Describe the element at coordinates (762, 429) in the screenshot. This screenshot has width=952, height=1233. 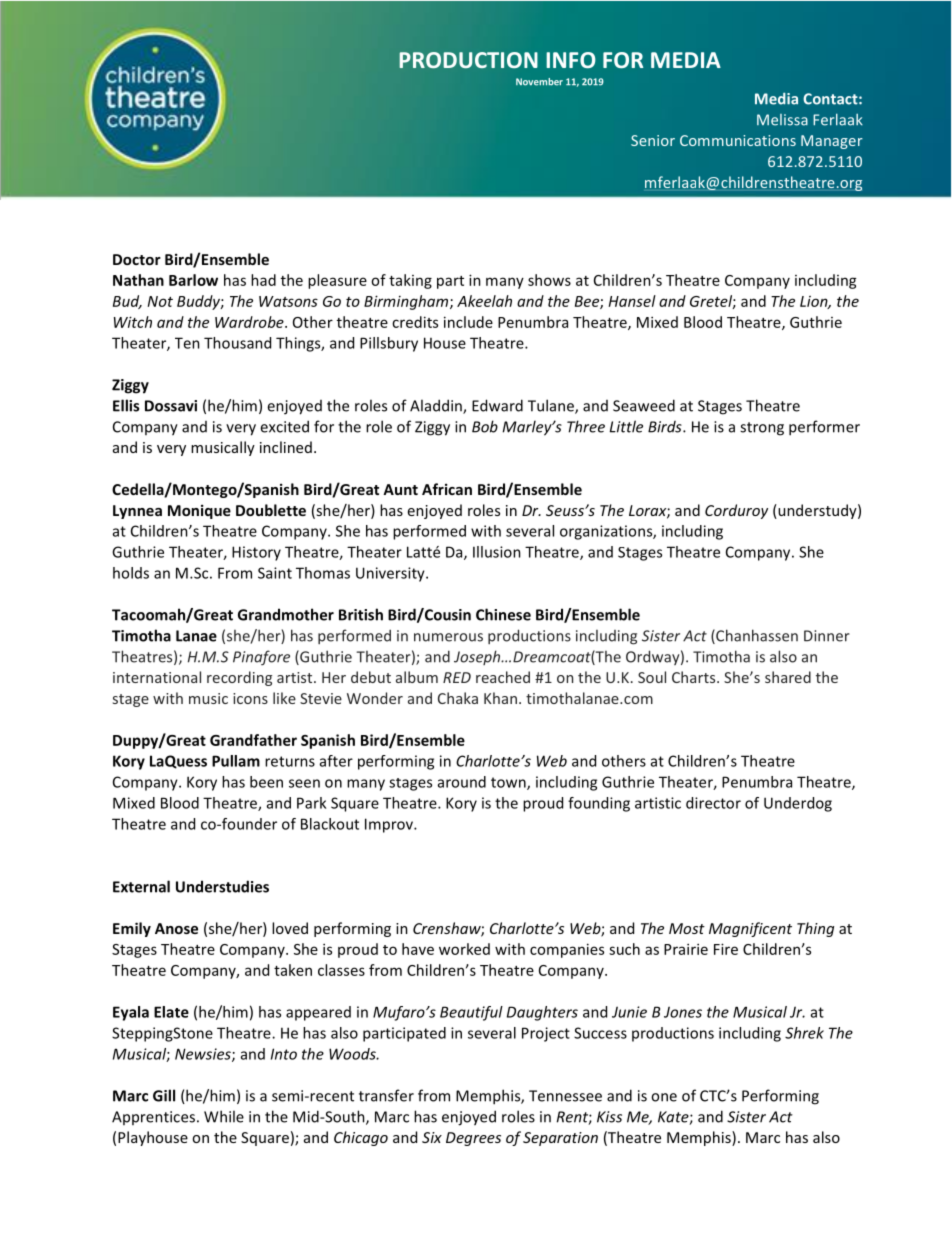
I see `strong` at that location.
